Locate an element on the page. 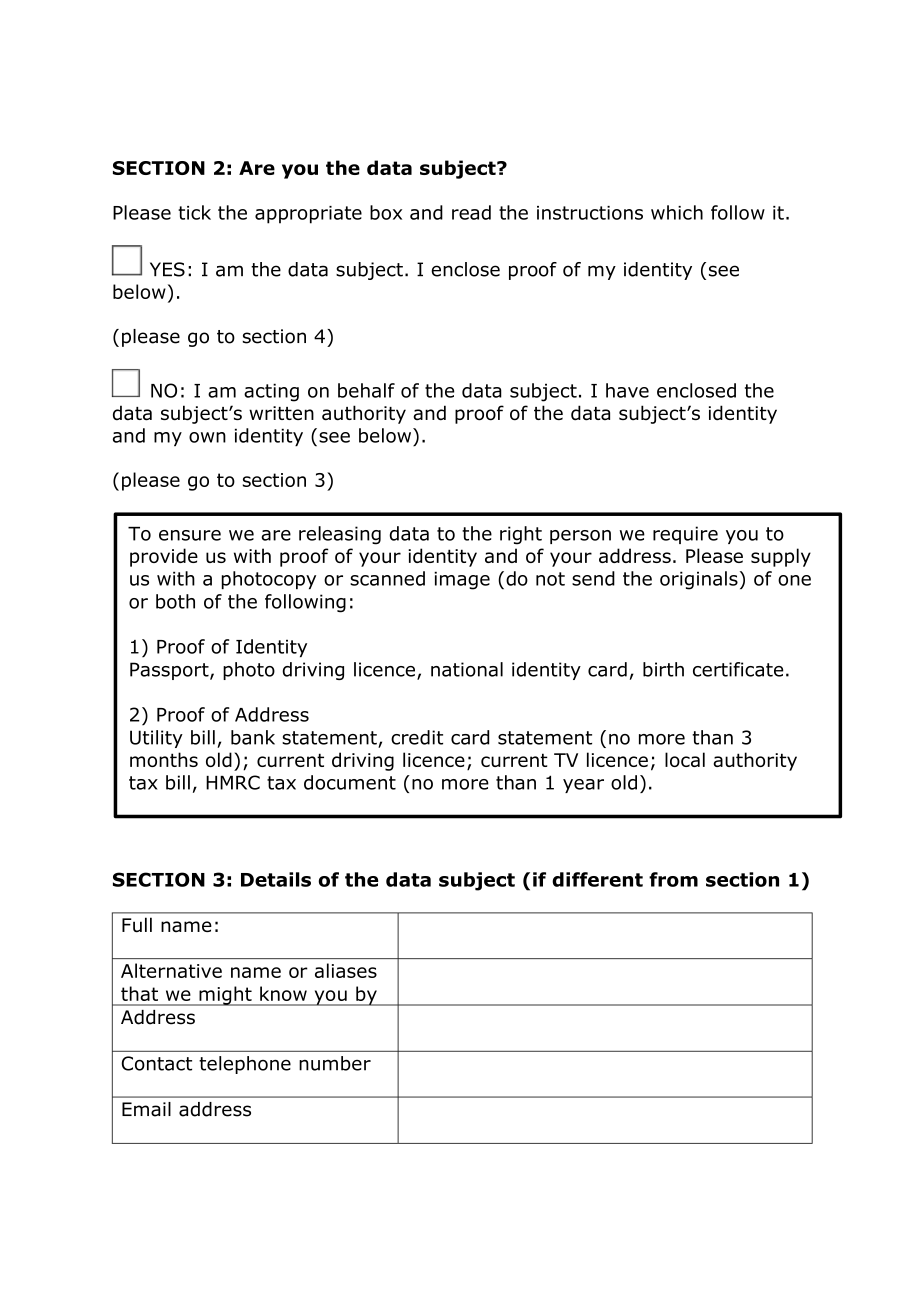 The height and width of the document is (1308, 924). certificate is located at coordinates (738, 669).
